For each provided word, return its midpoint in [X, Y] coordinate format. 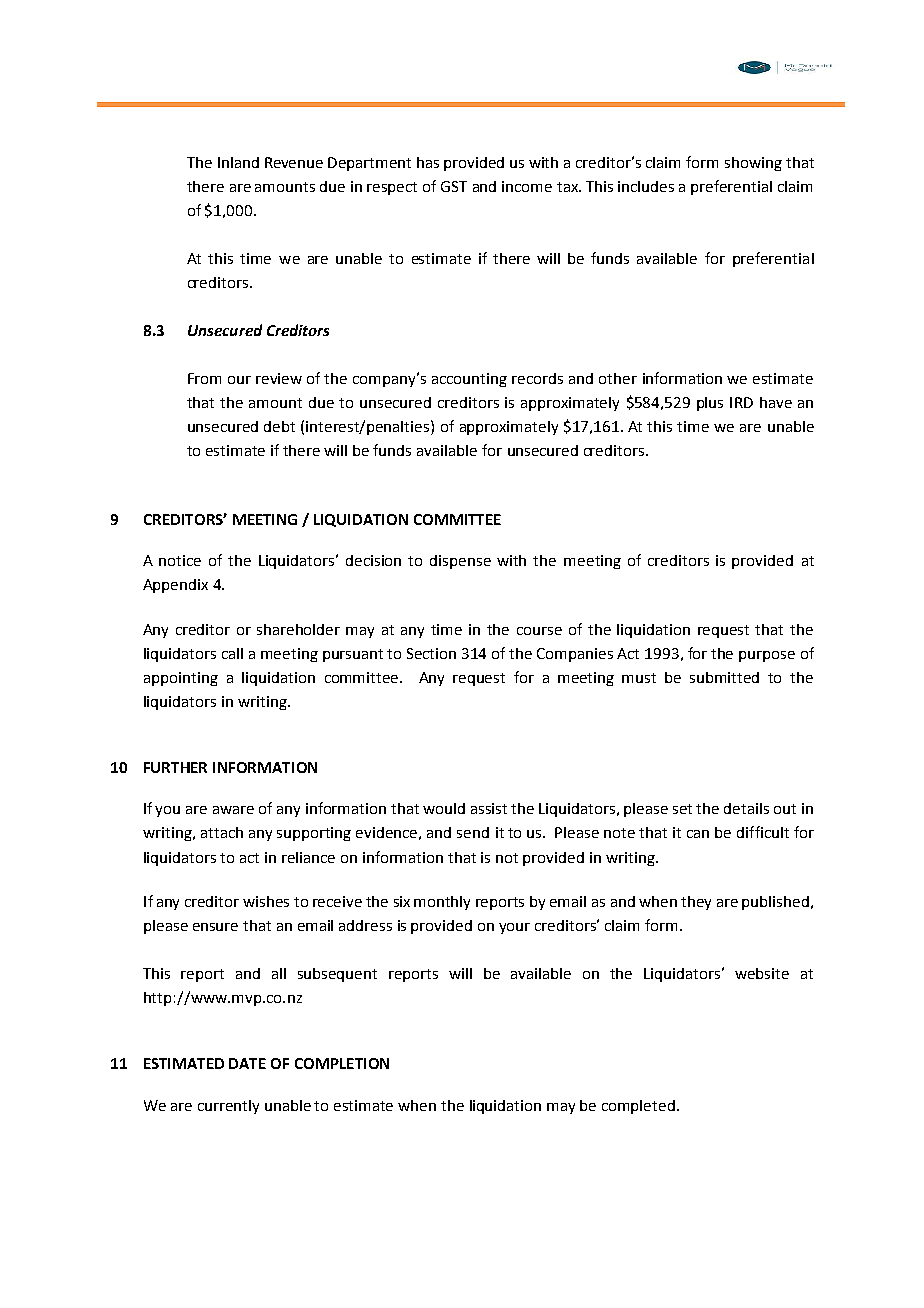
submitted [724, 677]
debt [279, 426]
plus [710, 404]
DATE [247, 1063]
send [473, 832]
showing [753, 164]
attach [222, 832]
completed [638, 1107]
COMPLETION [342, 1063]
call [232, 653]
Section [431, 653]
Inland [238, 162]
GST [454, 186]
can [698, 834]
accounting [469, 380]
